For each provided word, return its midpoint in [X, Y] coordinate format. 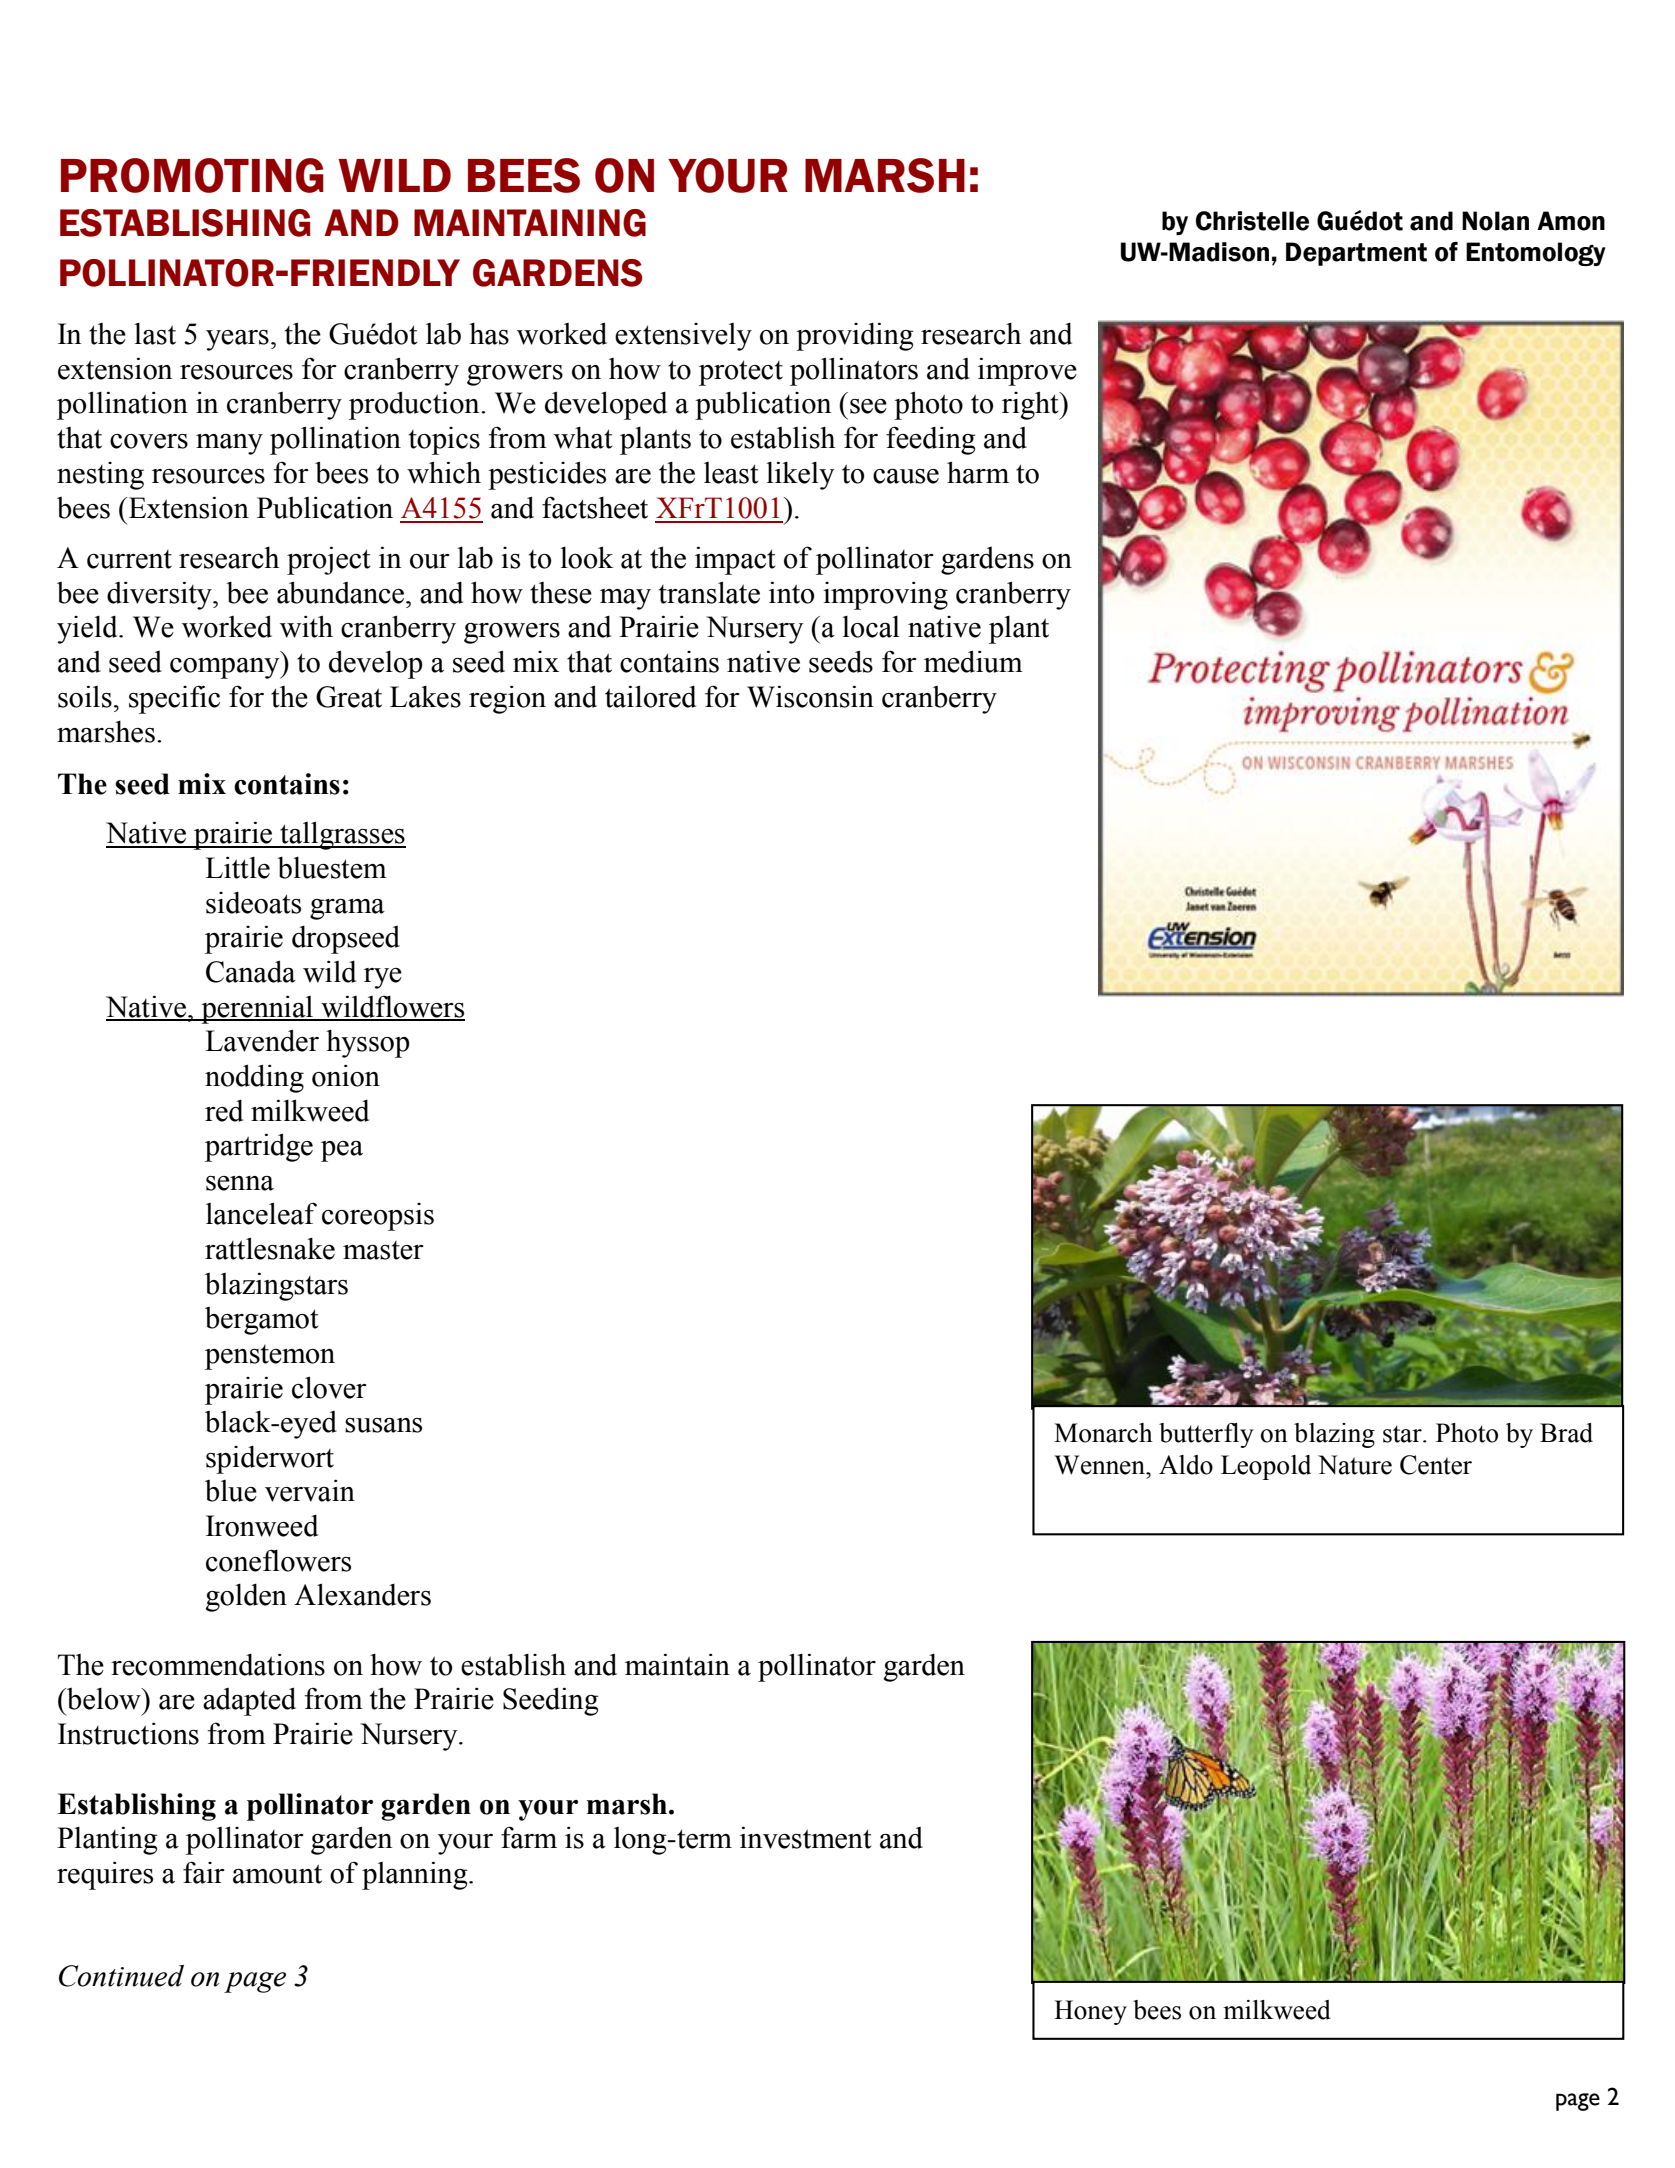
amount [277, 1874]
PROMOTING [192, 175]
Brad [1566, 1433]
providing [855, 336]
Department [1356, 254]
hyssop [368, 1043]
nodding [254, 1078]
